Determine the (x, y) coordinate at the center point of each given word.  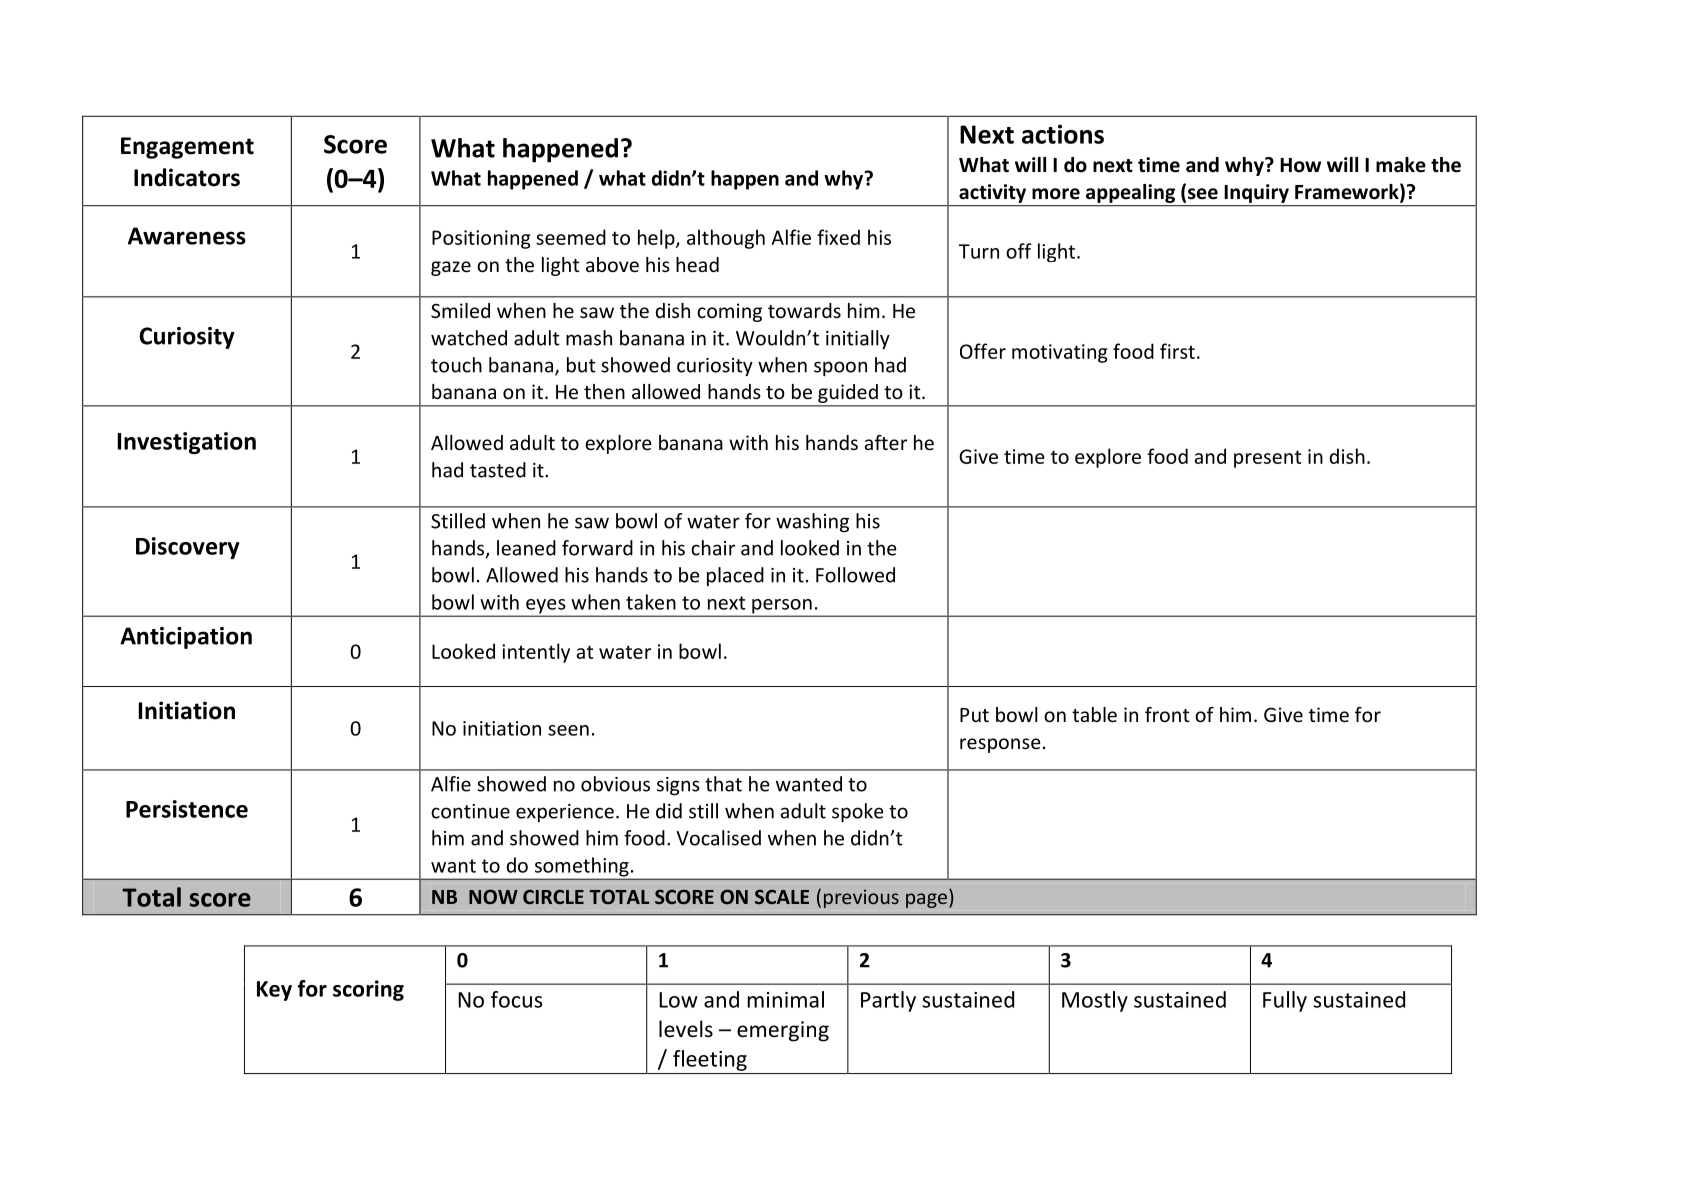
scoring (368, 990)
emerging (783, 1031)
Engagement (187, 148)
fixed (838, 237)
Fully (1285, 1001)
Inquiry (1257, 193)
